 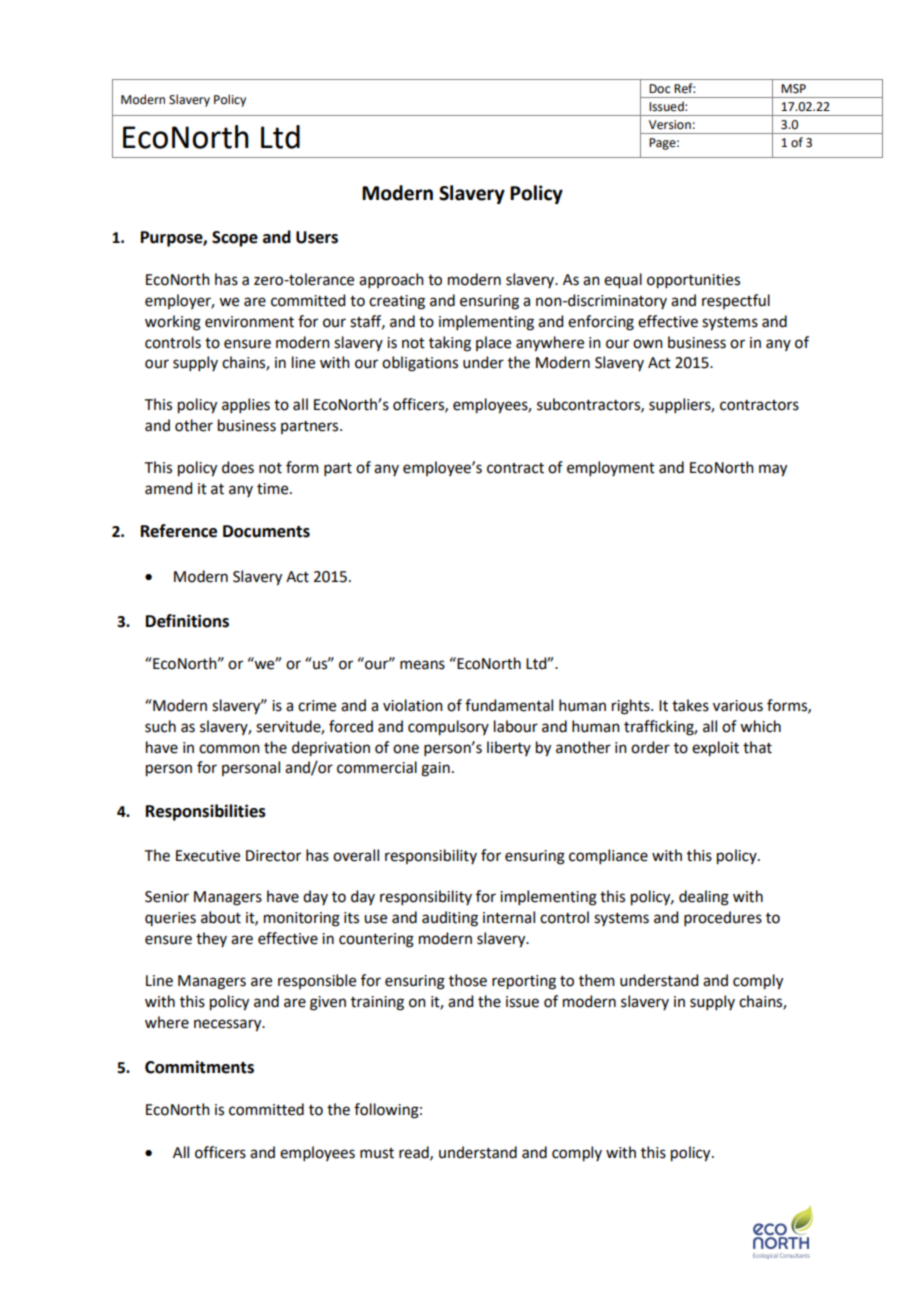 What do you see at coordinates (266, 531) in the screenshot?
I see `Documents` at bounding box center [266, 531].
